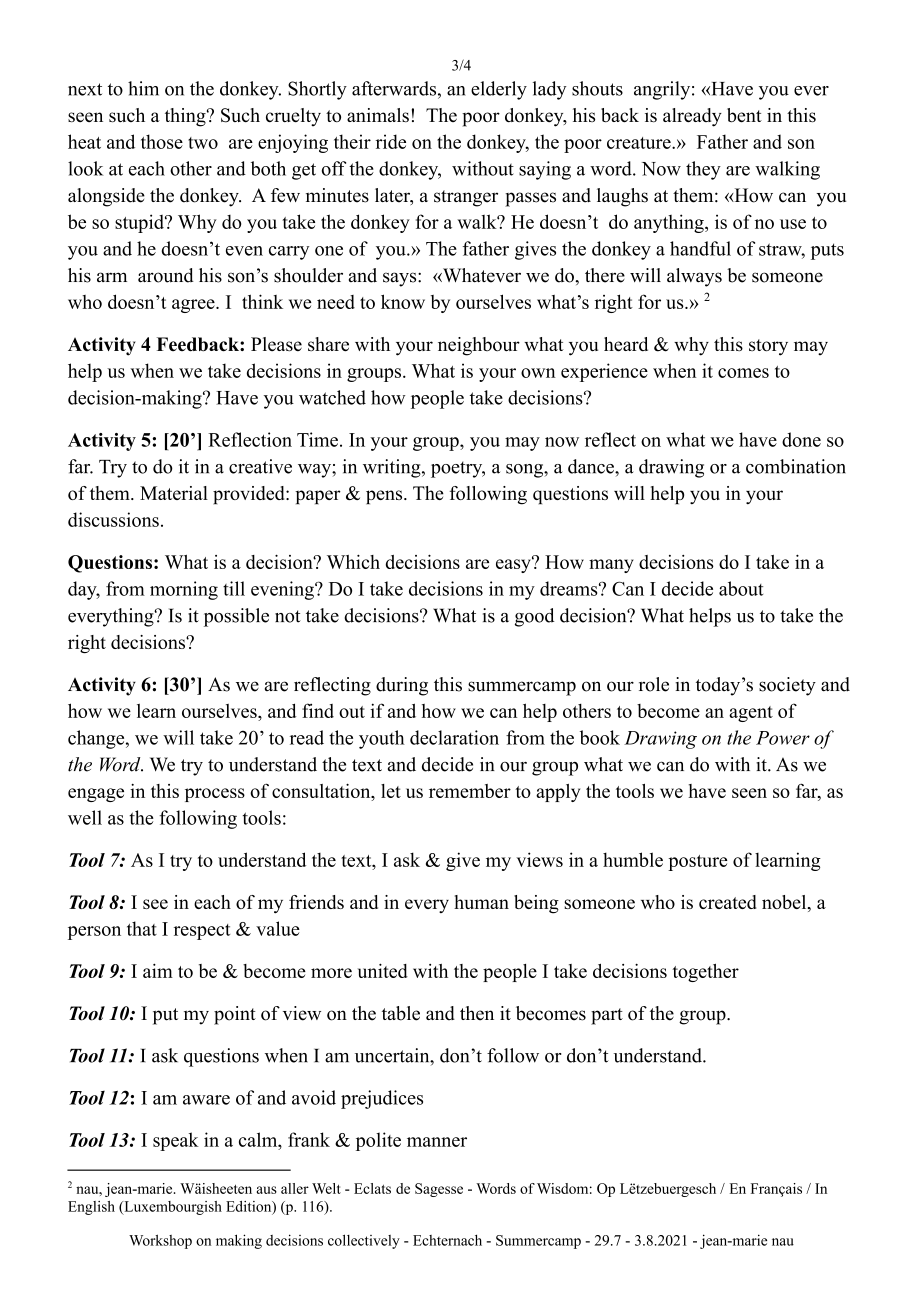 Image resolution: width=924 pixels, height=1307 pixels. What do you see at coordinates (787, 686) in the screenshot?
I see `society` at bounding box center [787, 686].
